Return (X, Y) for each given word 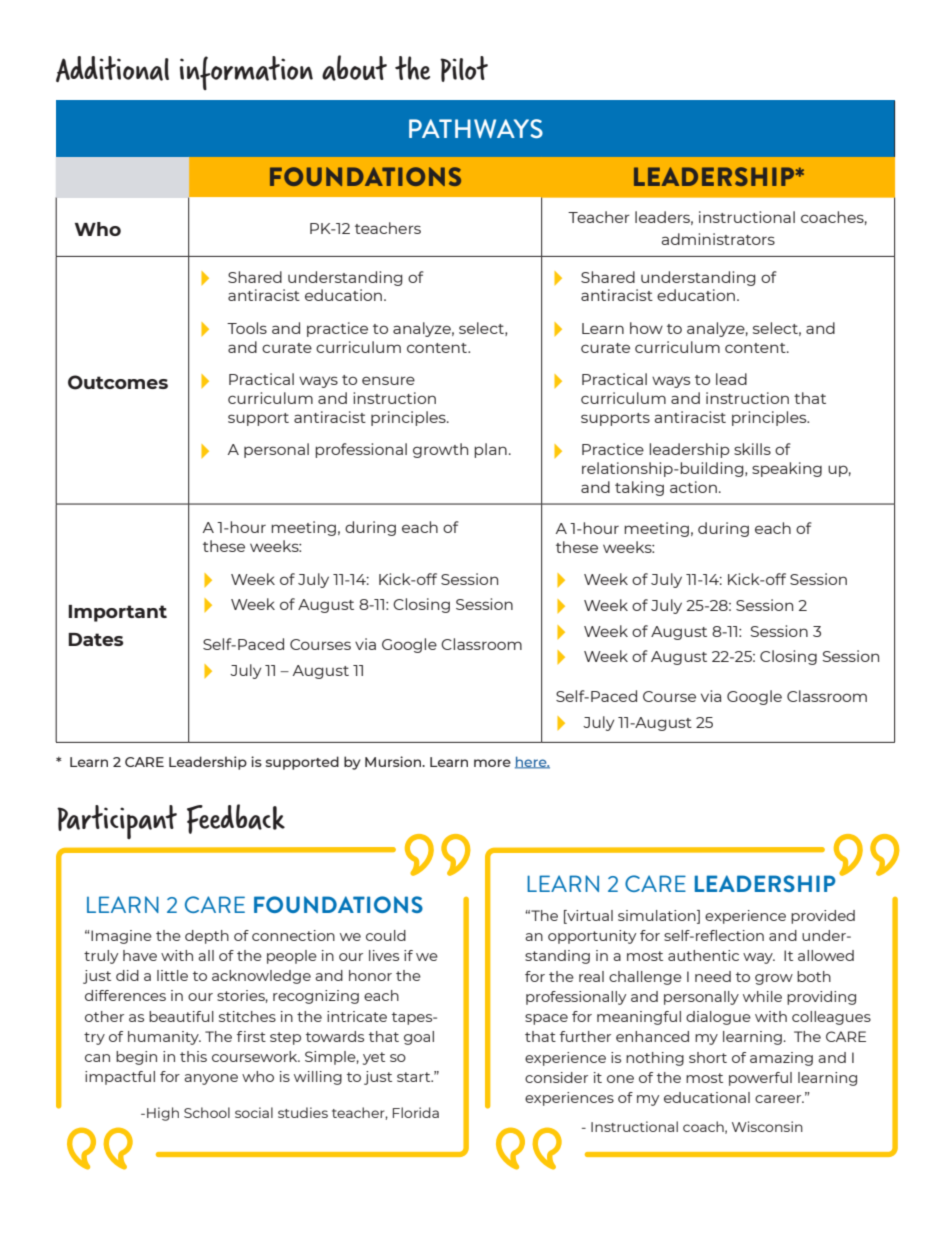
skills (752, 449)
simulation (658, 915)
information (246, 73)
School (207, 1112)
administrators (718, 239)
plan (490, 450)
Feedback (236, 819)
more (492, 763)
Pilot (464, 69)
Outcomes (118, 382)
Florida (416, 1112)
